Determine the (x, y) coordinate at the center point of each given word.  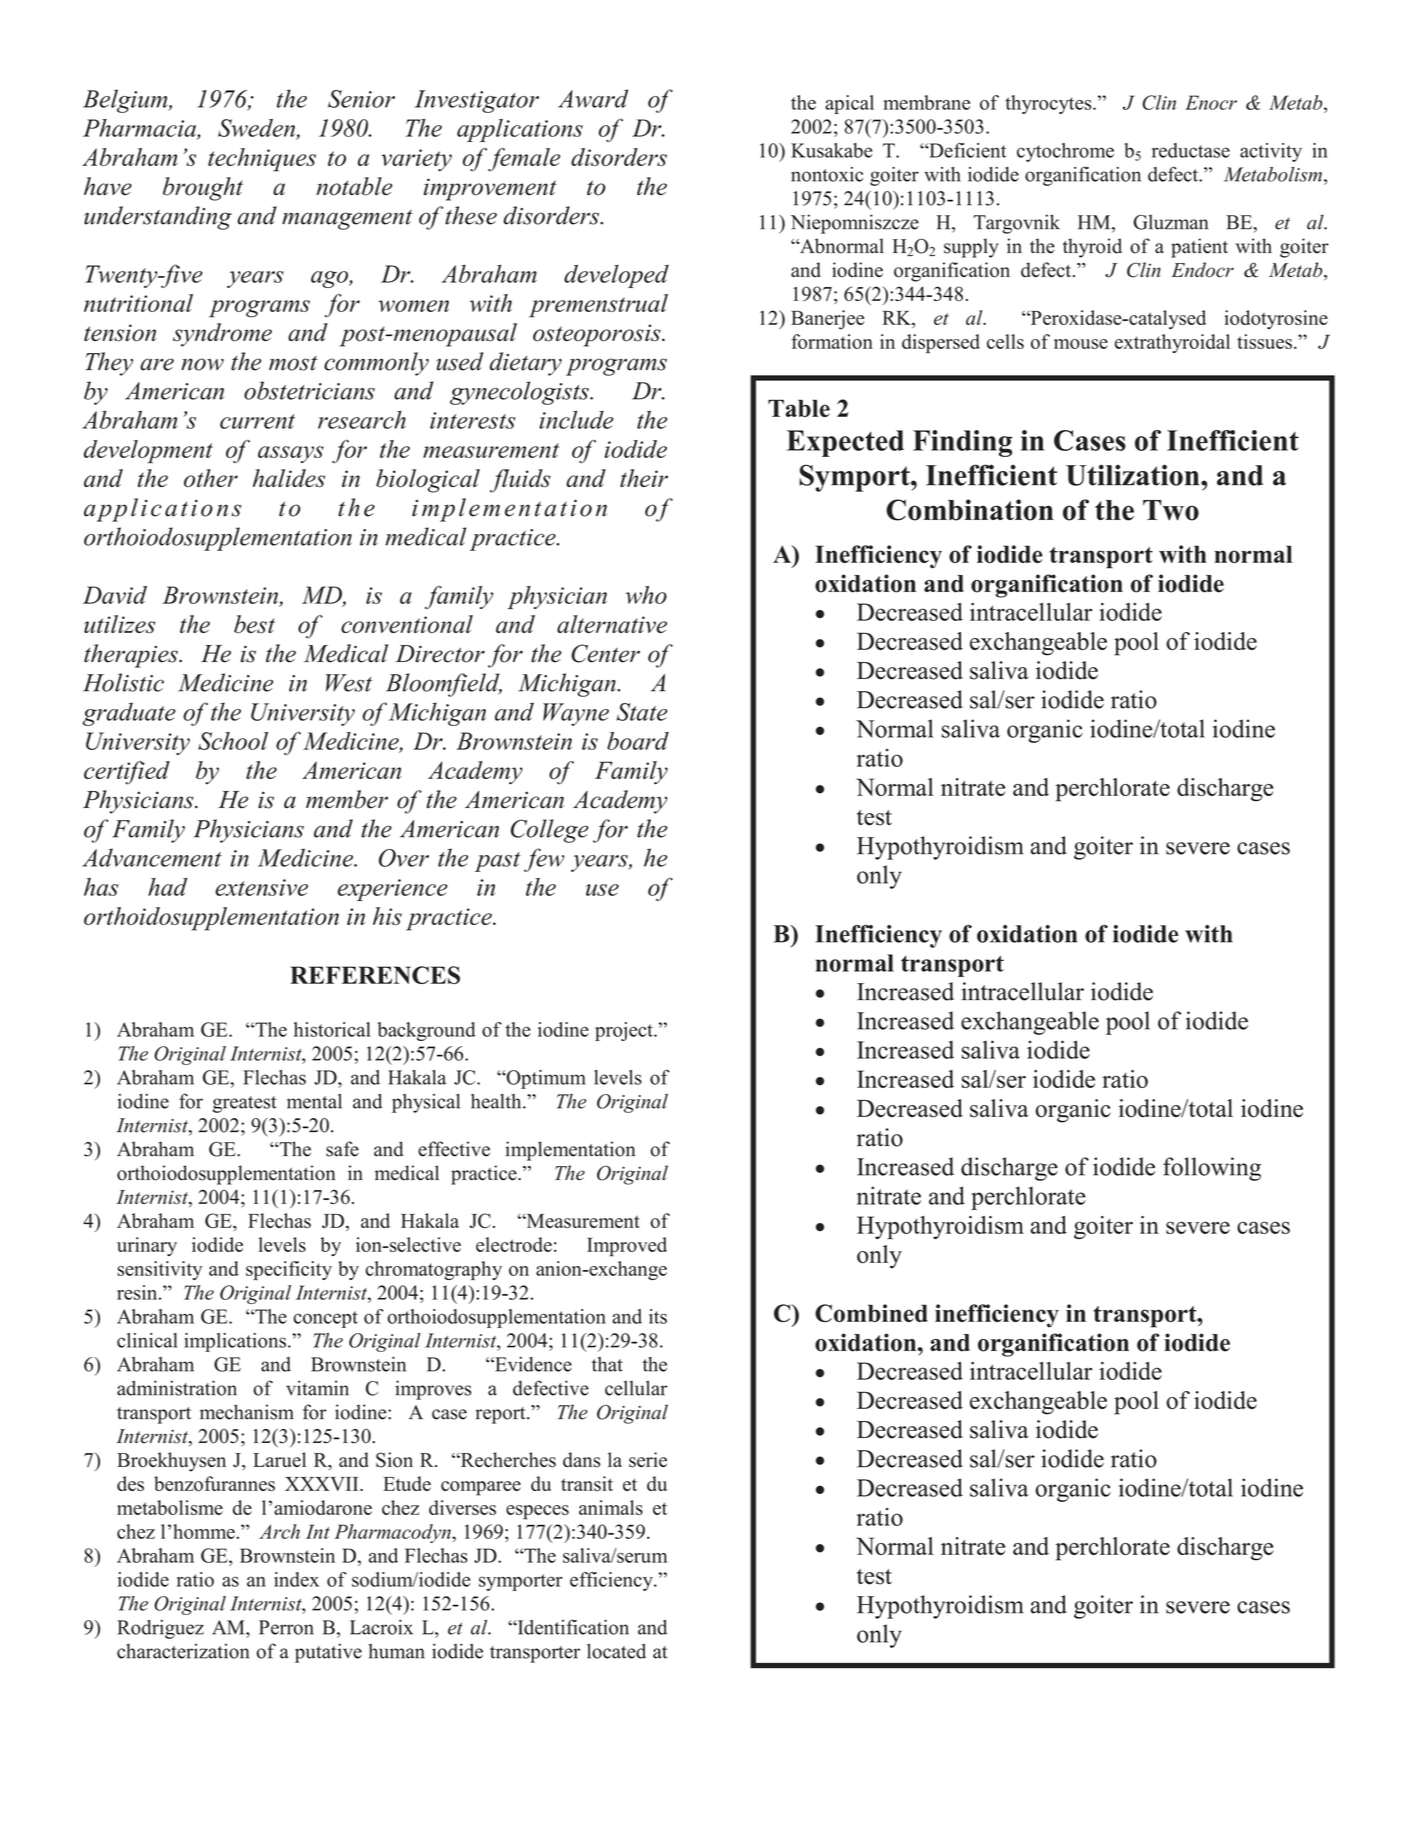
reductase (1191, 150)
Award (593, 98)
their (644, 478)
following (1212, 1169)
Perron (286, 1627)
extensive (261, 887)
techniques (262, 160)
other (211, 478)
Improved (627, 1247)
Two (1171, 510)
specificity (289, 1270)
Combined (871, 1313)
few (544, 860)
